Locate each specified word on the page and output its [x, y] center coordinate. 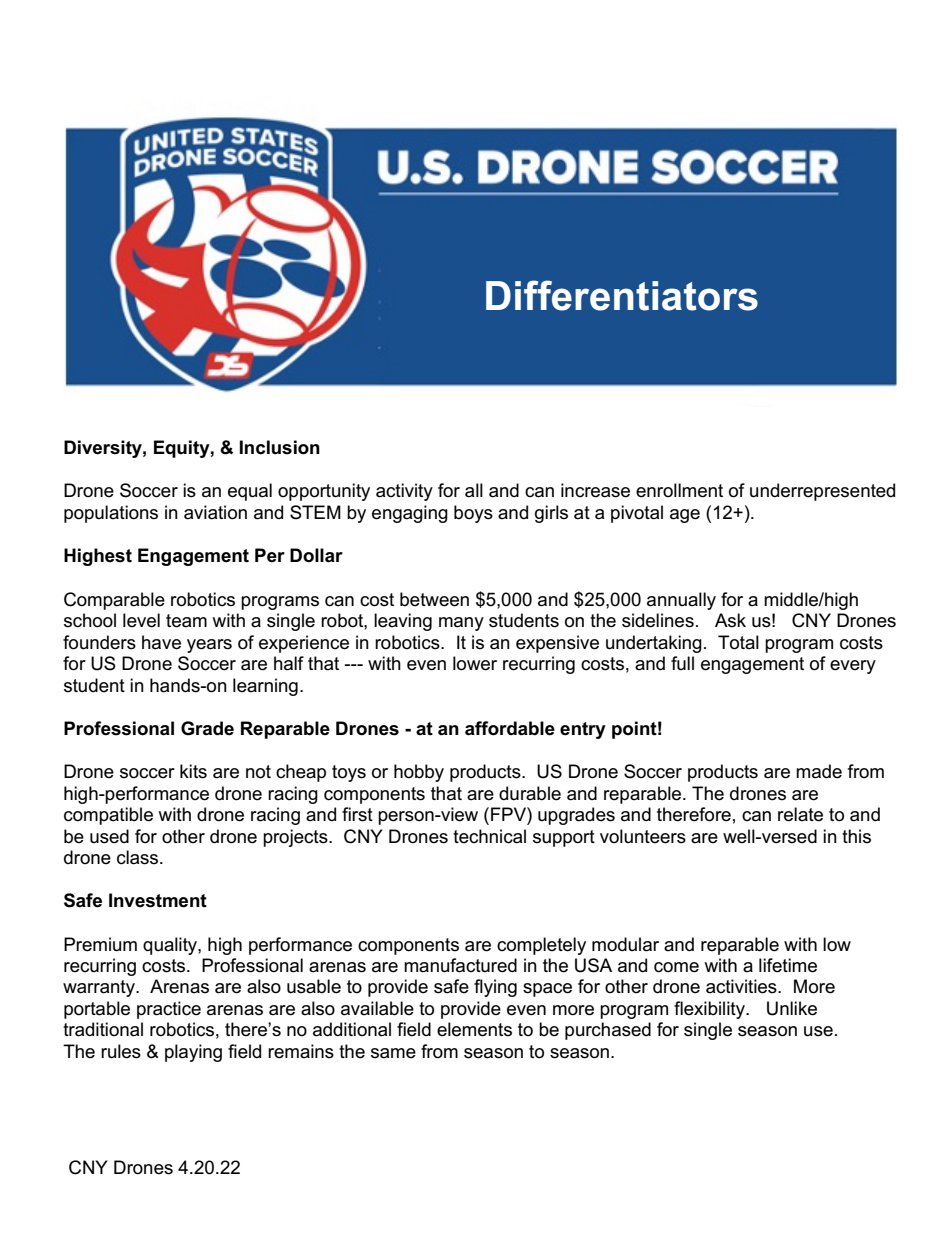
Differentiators [622, 295]
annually [681, 601]
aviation [215, 512]
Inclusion [280, 447]
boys [473, 514]
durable [530, 793]
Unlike [792, 1008]
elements [474, 1029]
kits [193, 771]
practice [169, 1010]
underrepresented [822, 492]
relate [800, 814]
